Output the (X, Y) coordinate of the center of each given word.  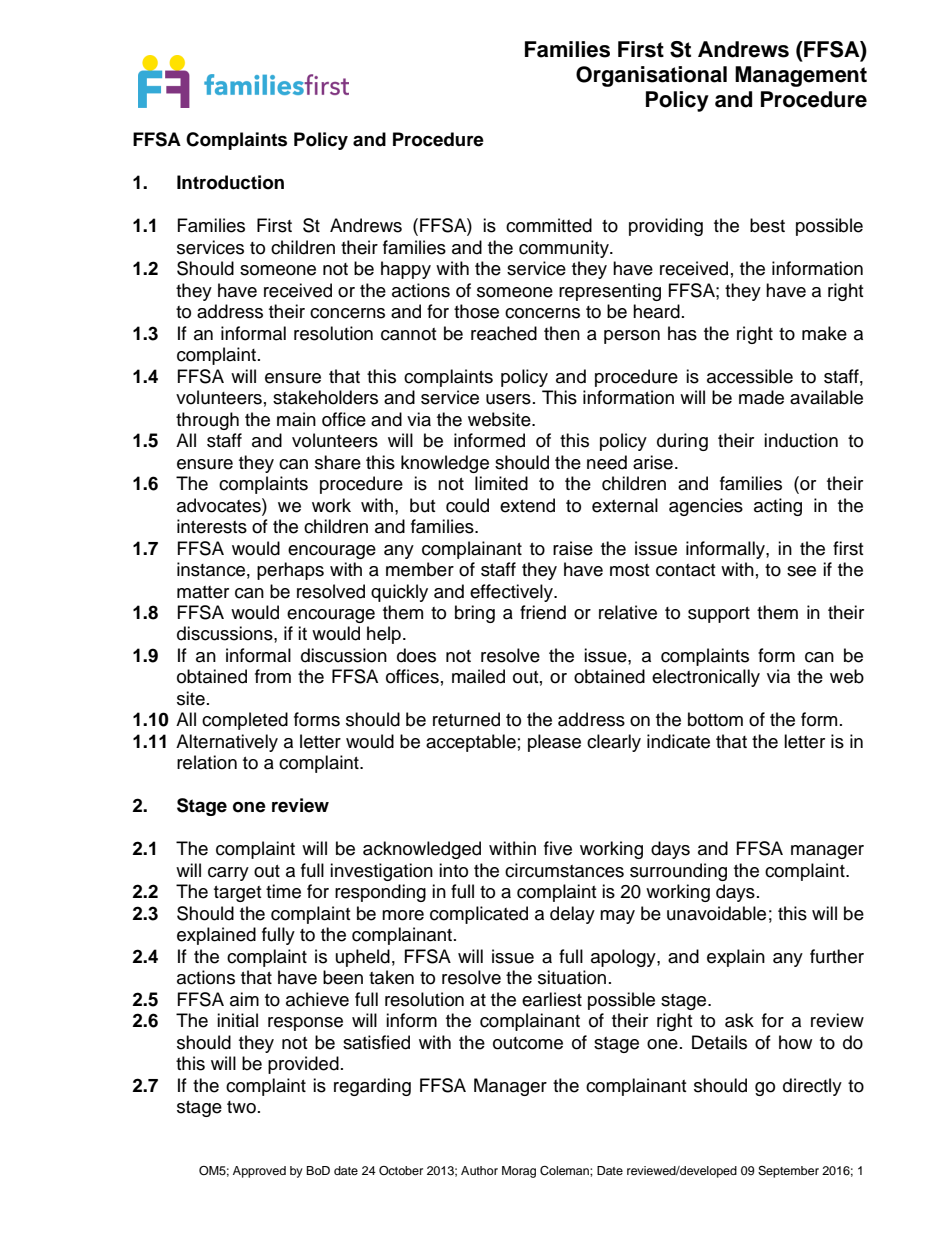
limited (501, 483)
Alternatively (227, 743)
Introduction (230, 182)
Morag (519, 1172)
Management (801, 76)
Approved (259, 1172)
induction (801, 440)
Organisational (651, 76)
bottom (715, 719)
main (296, 419)
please (554, 743)
